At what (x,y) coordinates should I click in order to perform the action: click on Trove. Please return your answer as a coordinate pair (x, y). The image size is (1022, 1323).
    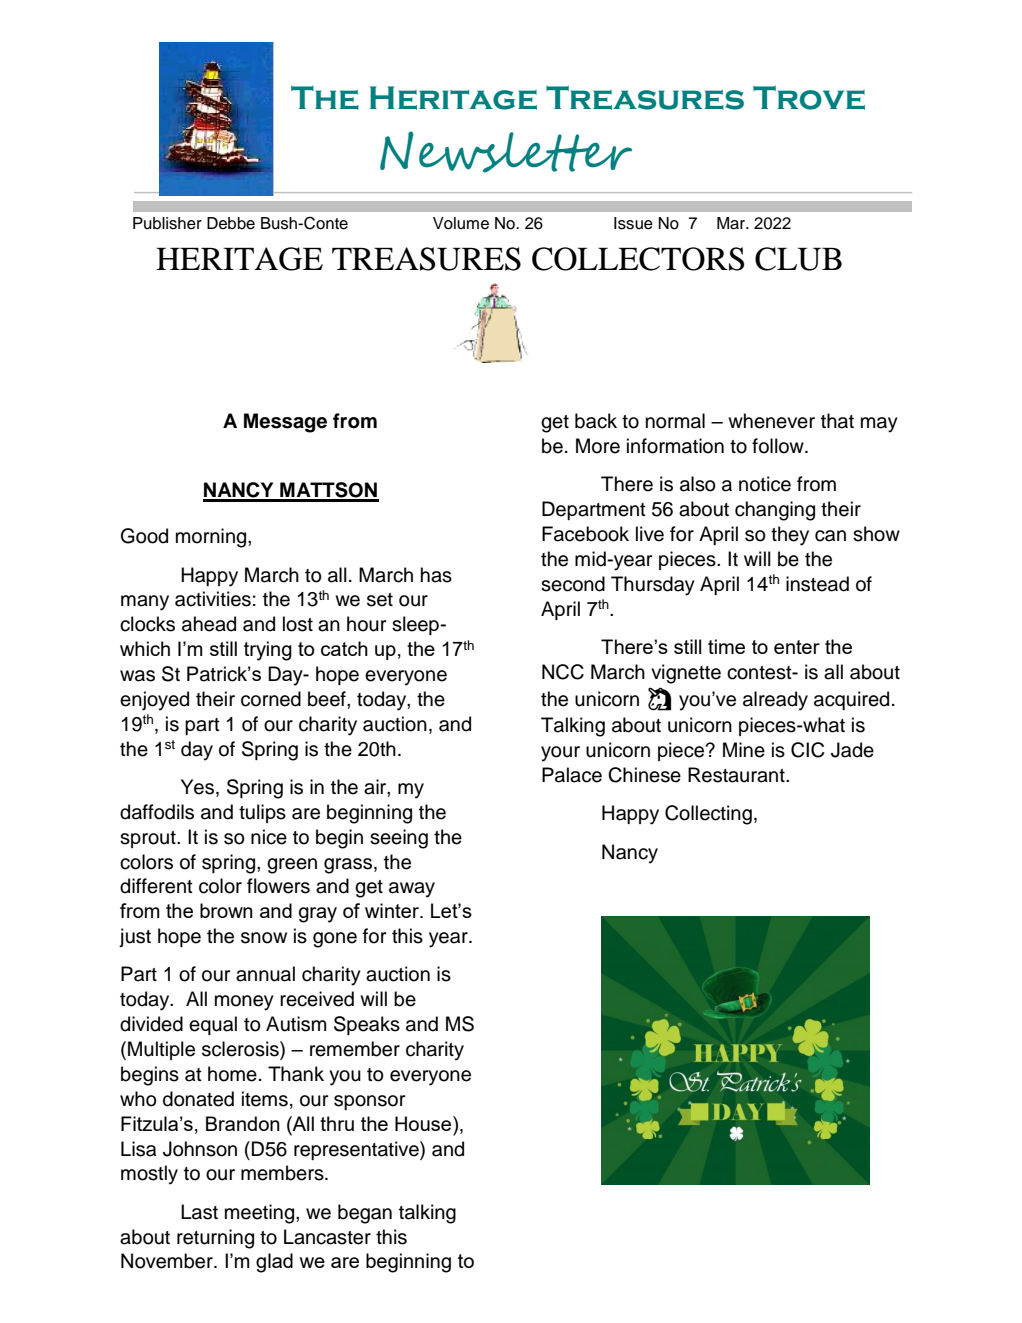
    Looking at the image, I should click on (809, 97).
